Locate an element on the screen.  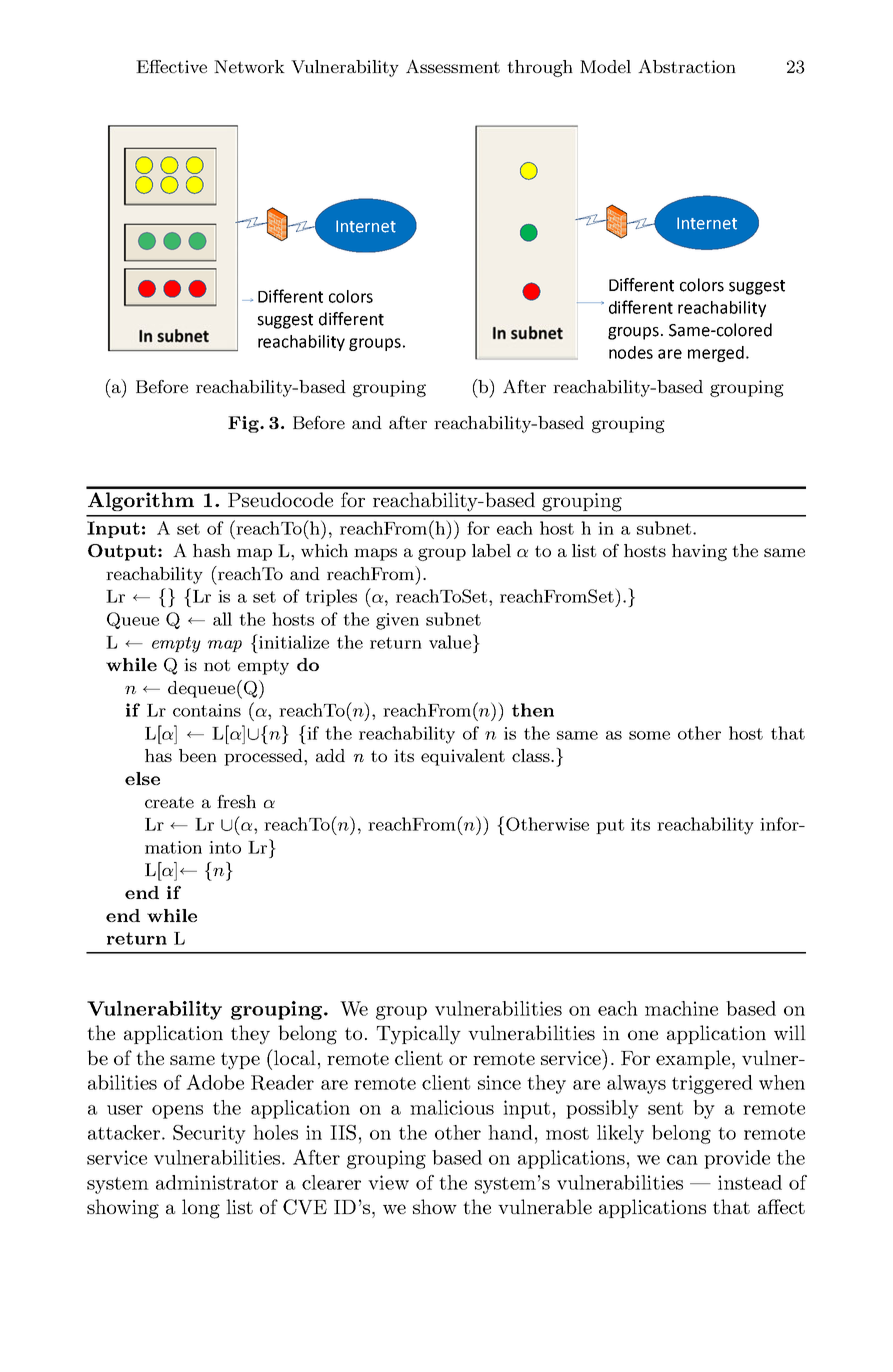
some is located at coordinates (649, 735).
